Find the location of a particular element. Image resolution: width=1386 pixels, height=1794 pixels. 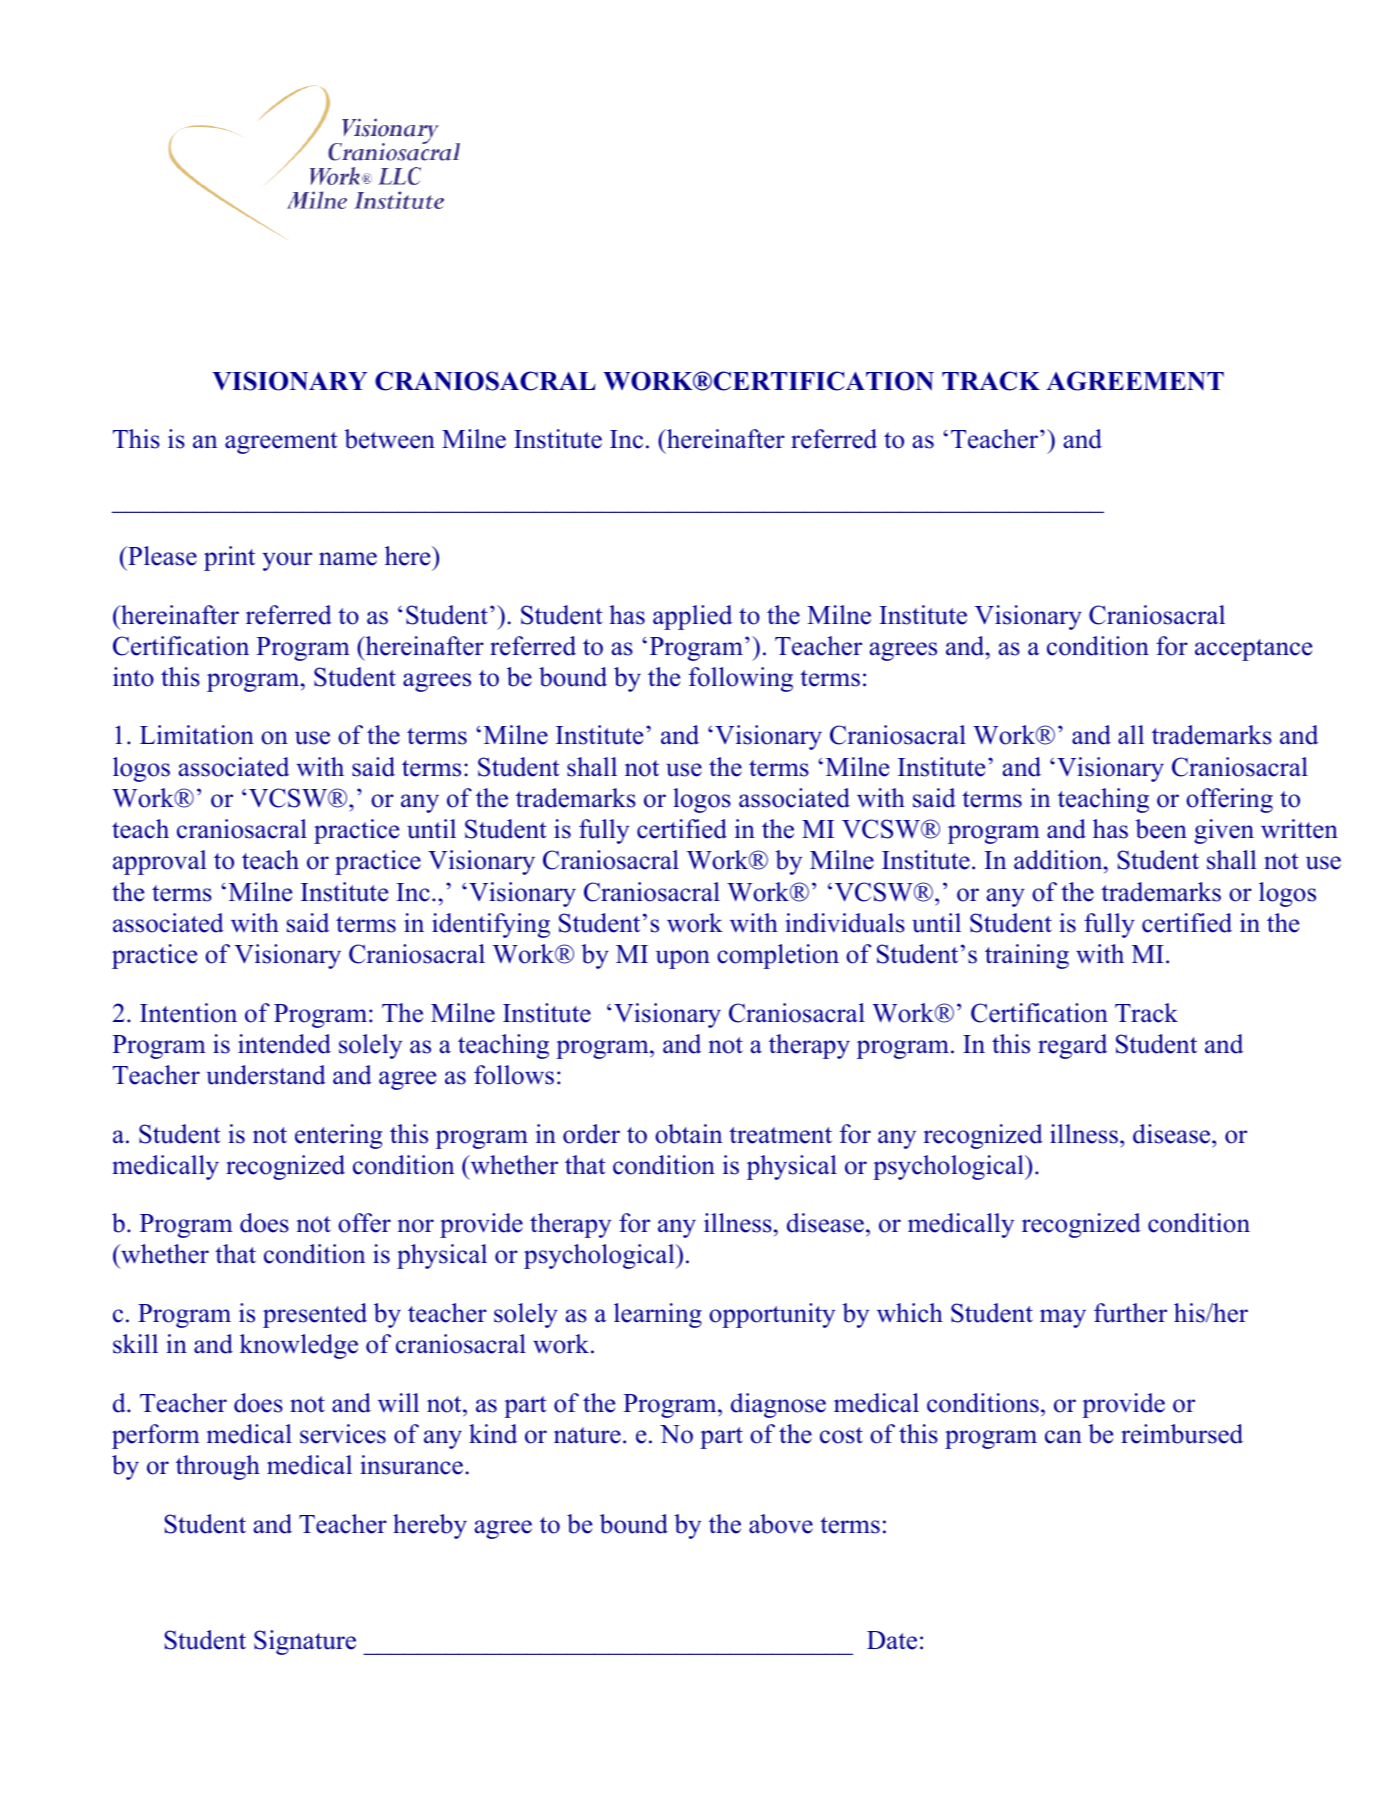

acceptance is located at coordinates (1253, 650).
